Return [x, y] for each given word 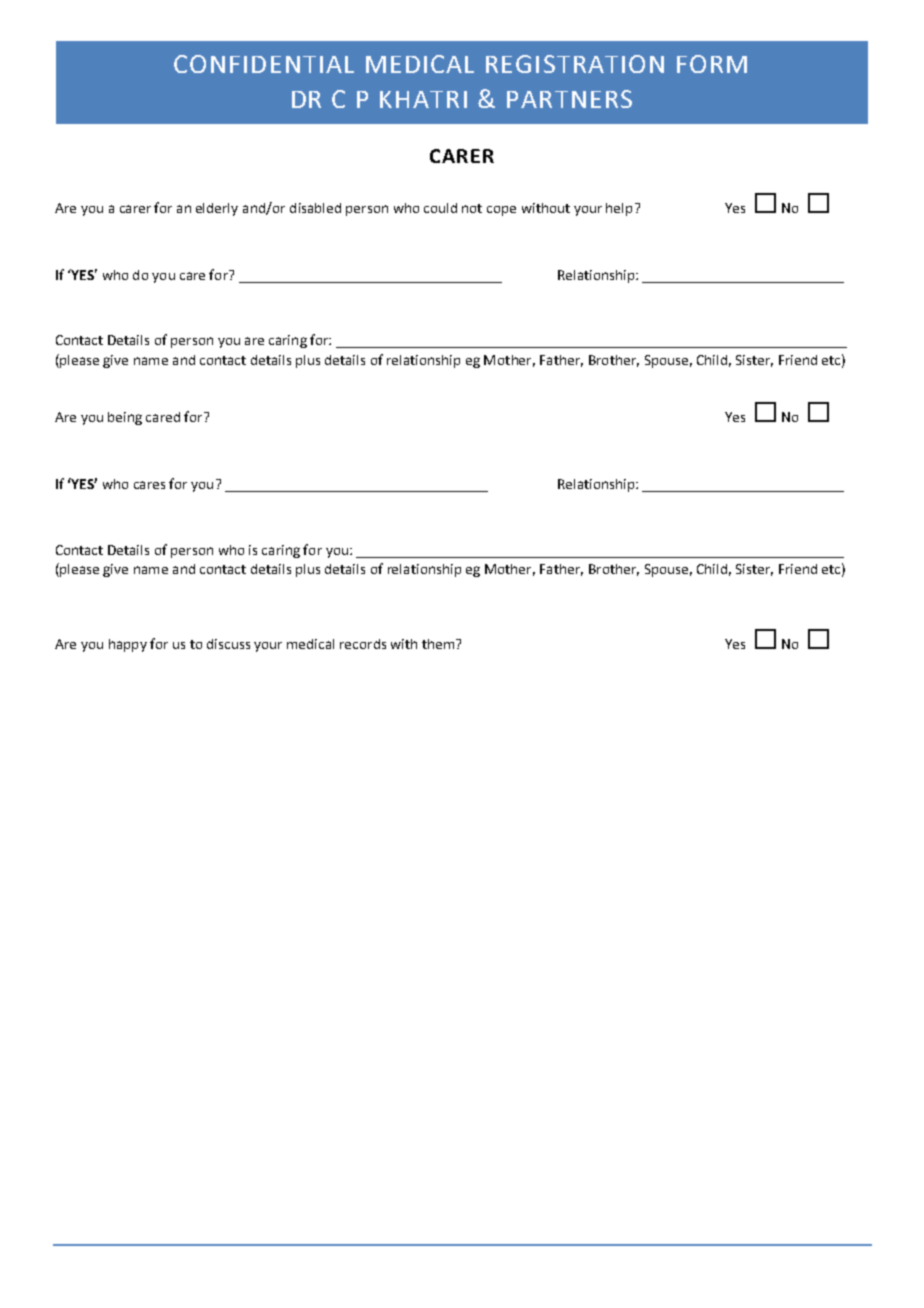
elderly [217, 209]
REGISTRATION [575, 64]
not [472, 208]
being [125, 418]
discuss [228, 644]
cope [501, 211]
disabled [315, 208]
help [619, 209]
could [440, 208]
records [363, 644]
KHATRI [423, 99]
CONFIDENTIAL [264, 64]
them [439, 644]
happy [128, 645]
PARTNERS [569, 99]
